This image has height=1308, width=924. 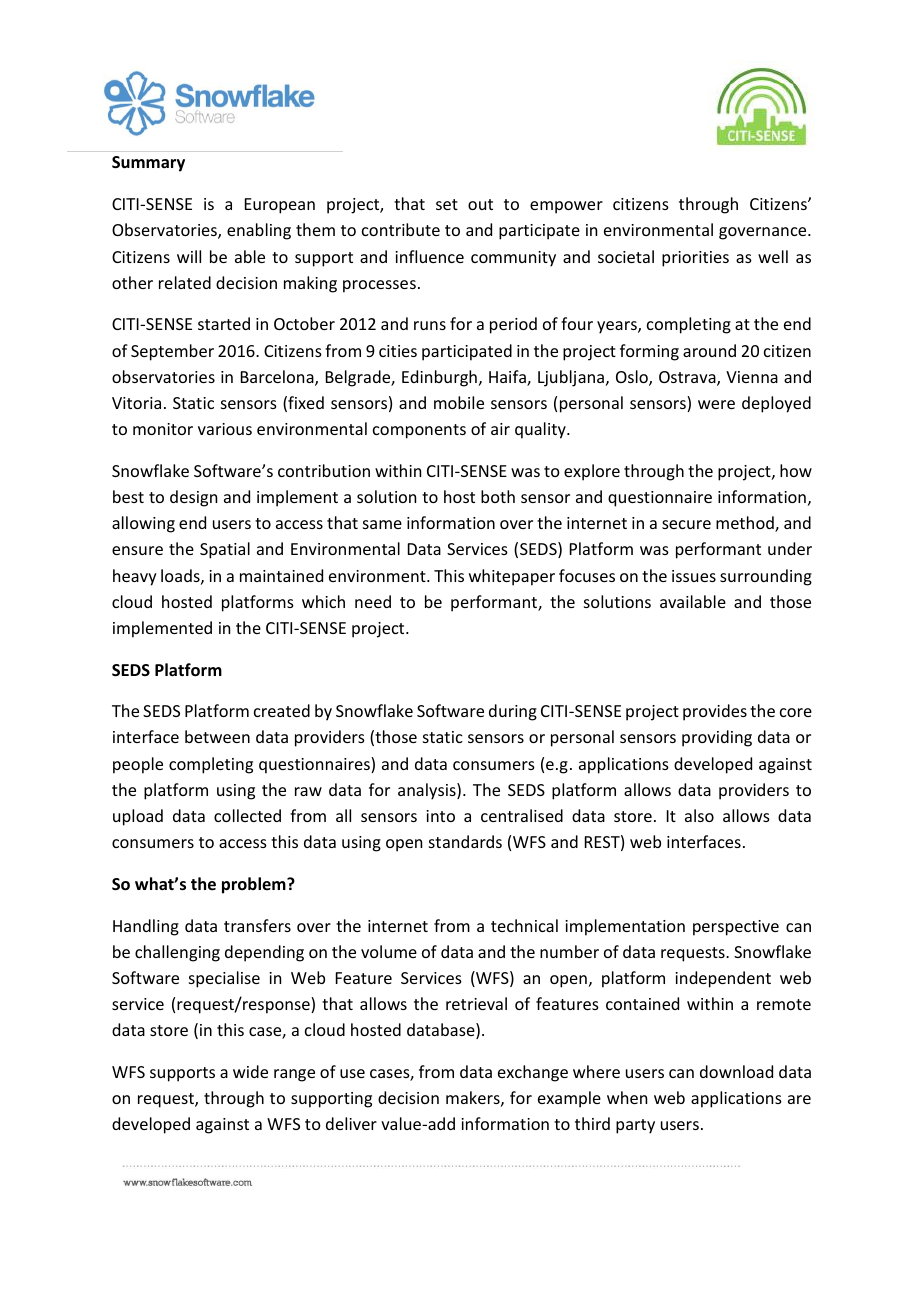 I want to click on priorities, so click(x=695, y=259).
